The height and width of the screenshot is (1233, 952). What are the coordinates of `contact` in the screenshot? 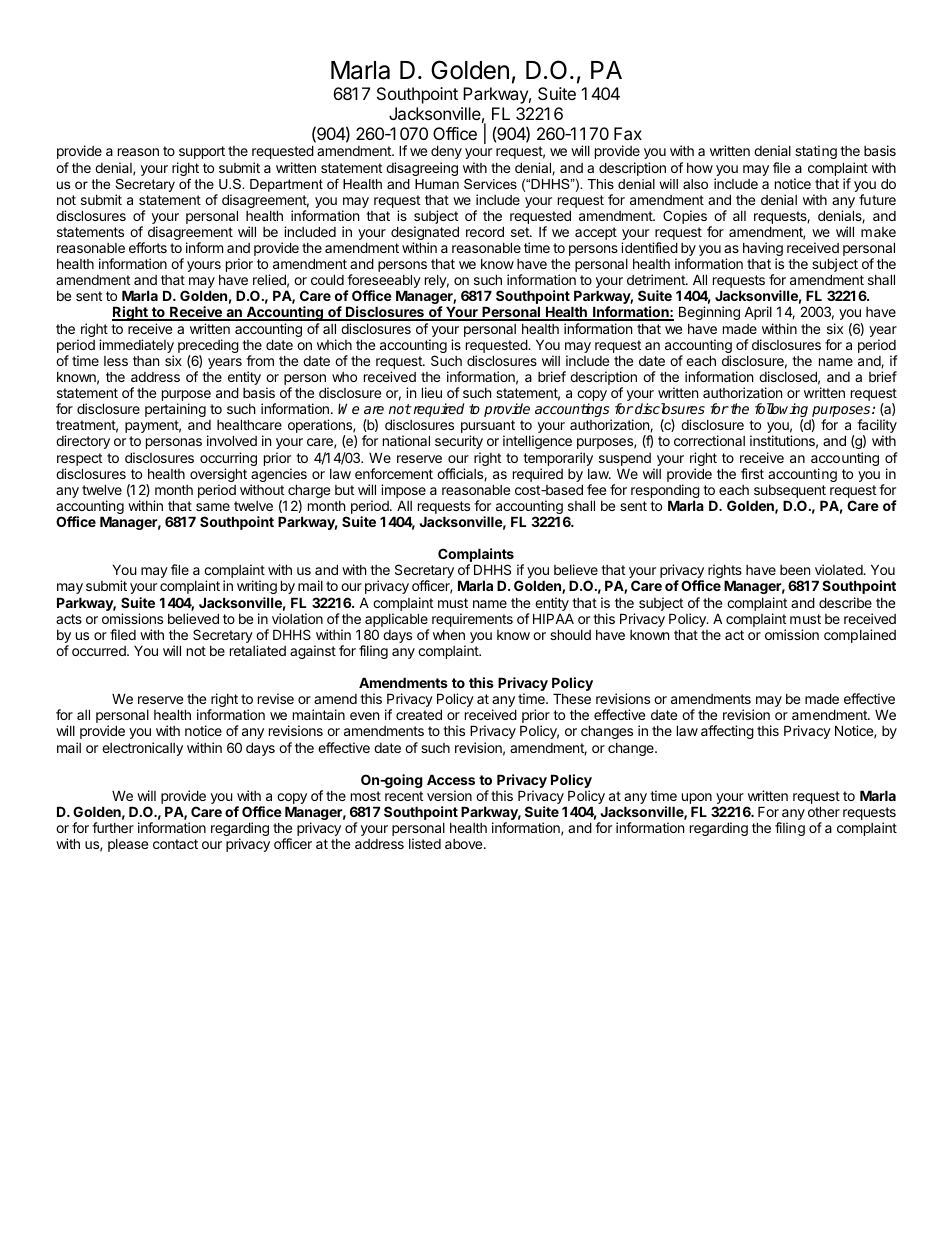 It's located at (175, 844).
